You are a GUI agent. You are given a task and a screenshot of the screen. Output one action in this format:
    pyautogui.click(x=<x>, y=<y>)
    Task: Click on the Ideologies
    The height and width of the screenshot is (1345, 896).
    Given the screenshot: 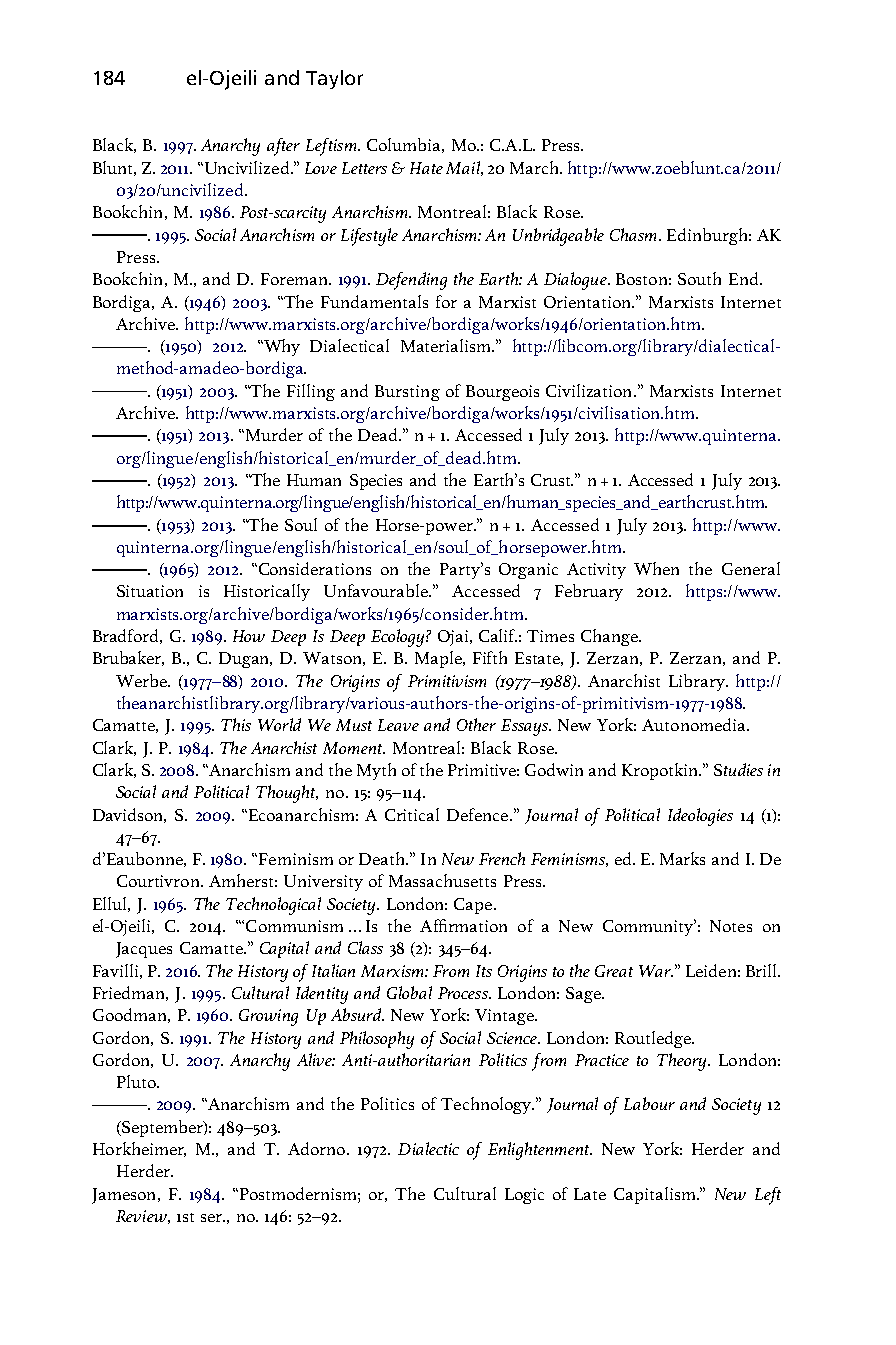 What is the action you would take?
    pyautogui.click(x=700, y=817)
